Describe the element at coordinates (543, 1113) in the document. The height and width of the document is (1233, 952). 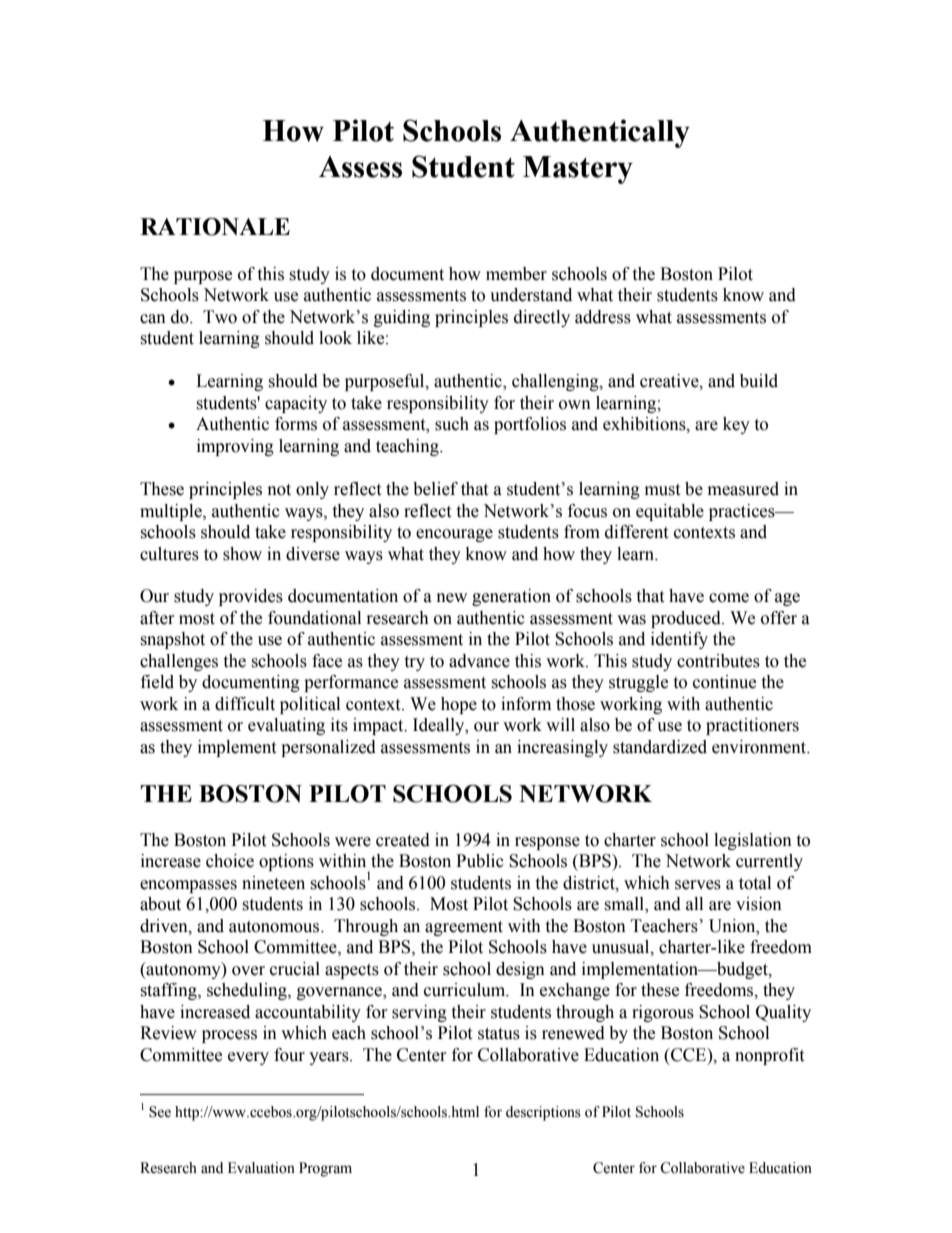
I see `descriptions` at that location.
